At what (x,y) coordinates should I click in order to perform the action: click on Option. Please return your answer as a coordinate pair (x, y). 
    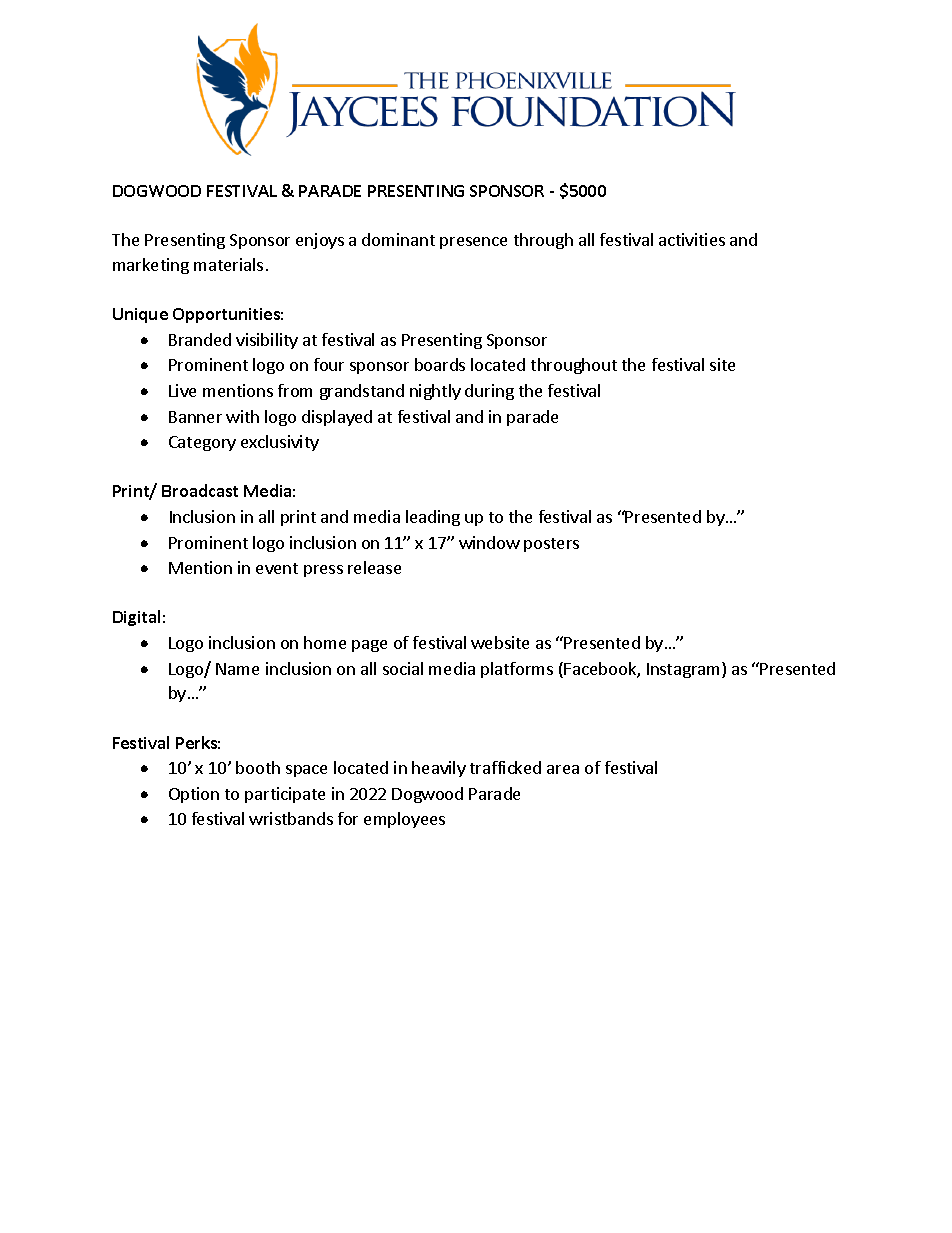
    Looking at the image, I should click on (194, 795).
